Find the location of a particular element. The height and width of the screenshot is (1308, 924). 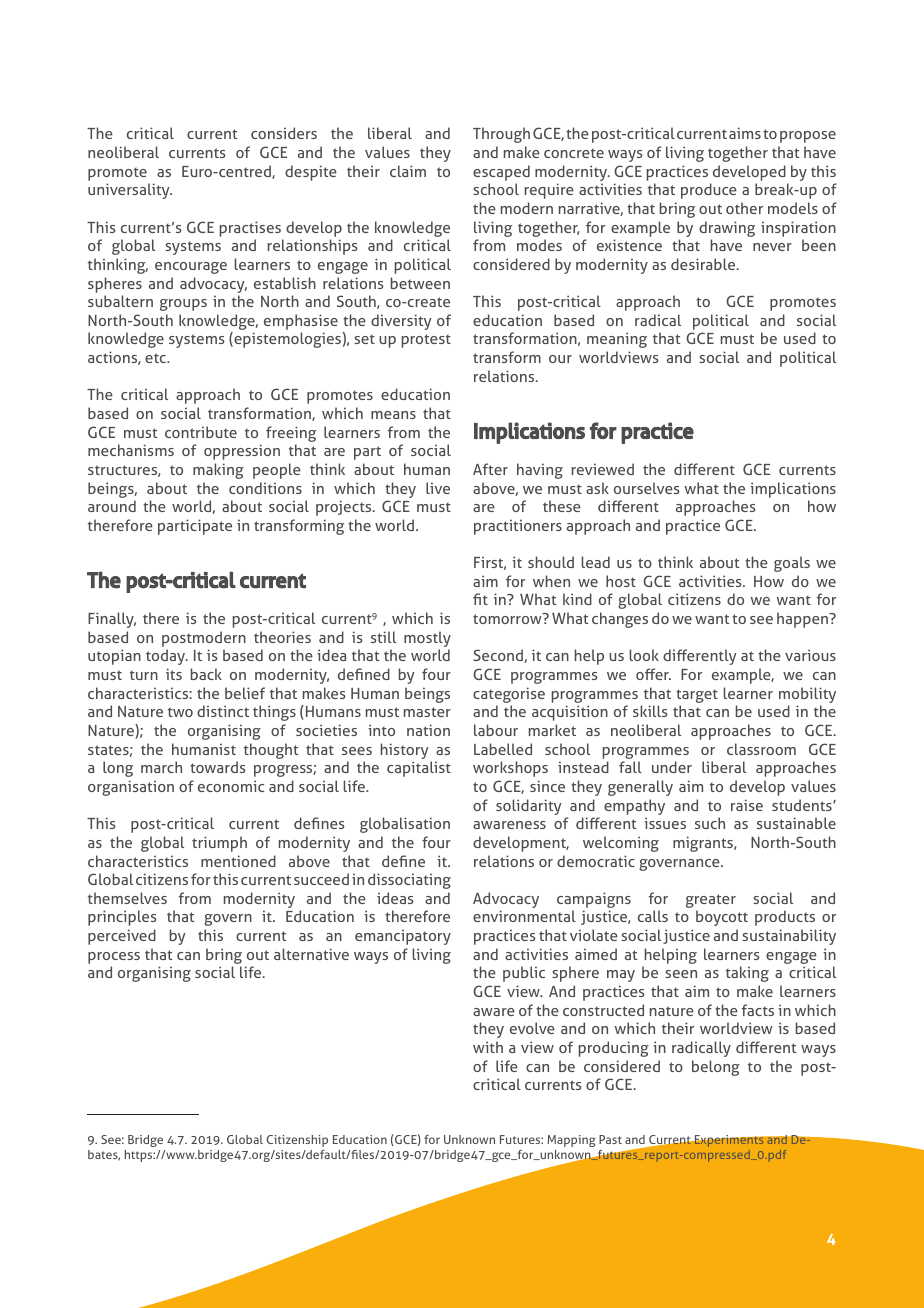

aims is located at coordinates (745, 133).
